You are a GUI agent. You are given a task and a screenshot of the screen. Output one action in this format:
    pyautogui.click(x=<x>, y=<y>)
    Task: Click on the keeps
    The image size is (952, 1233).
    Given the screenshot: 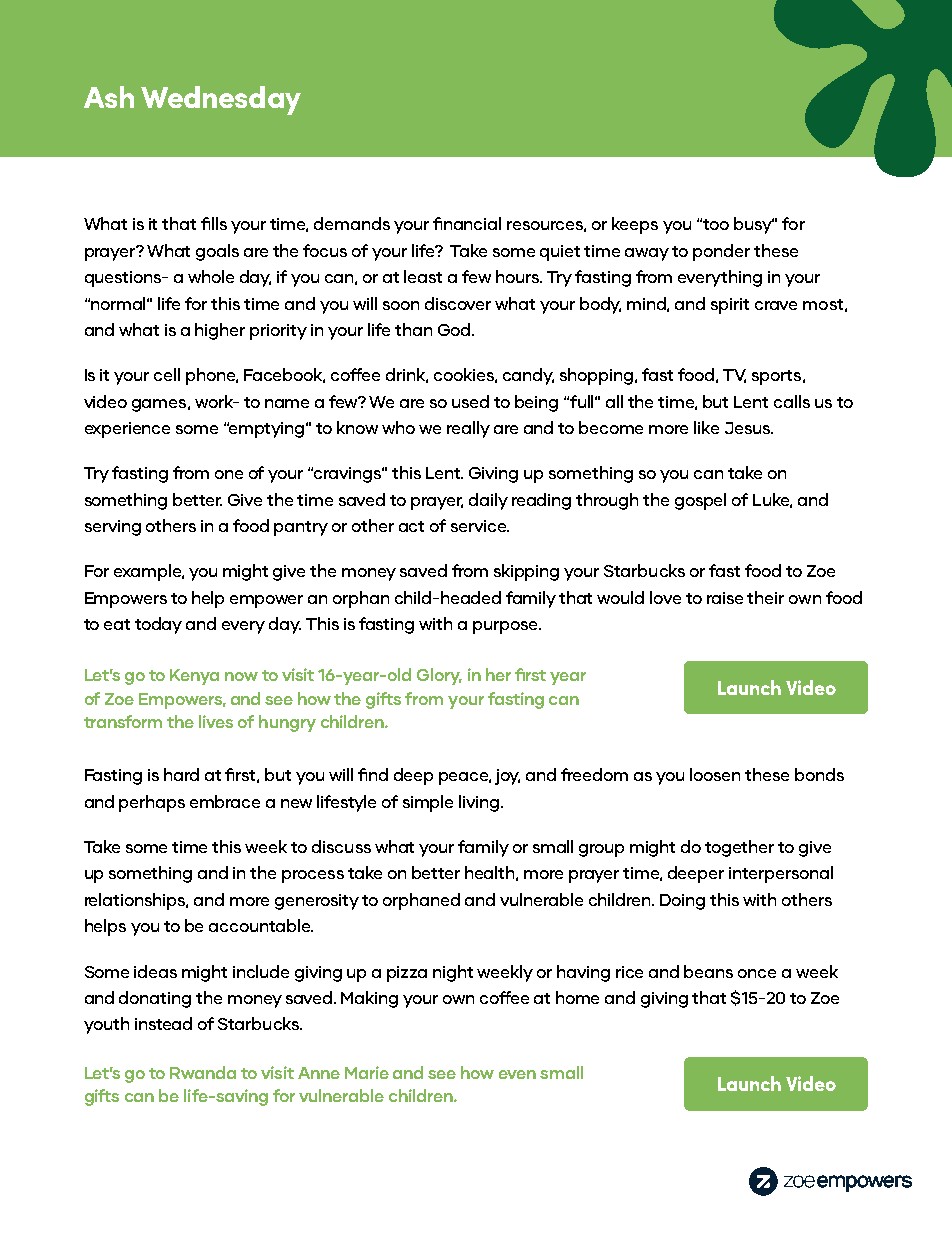 What is the action you would take?
    pyautogui.click(x=635, y=225)
